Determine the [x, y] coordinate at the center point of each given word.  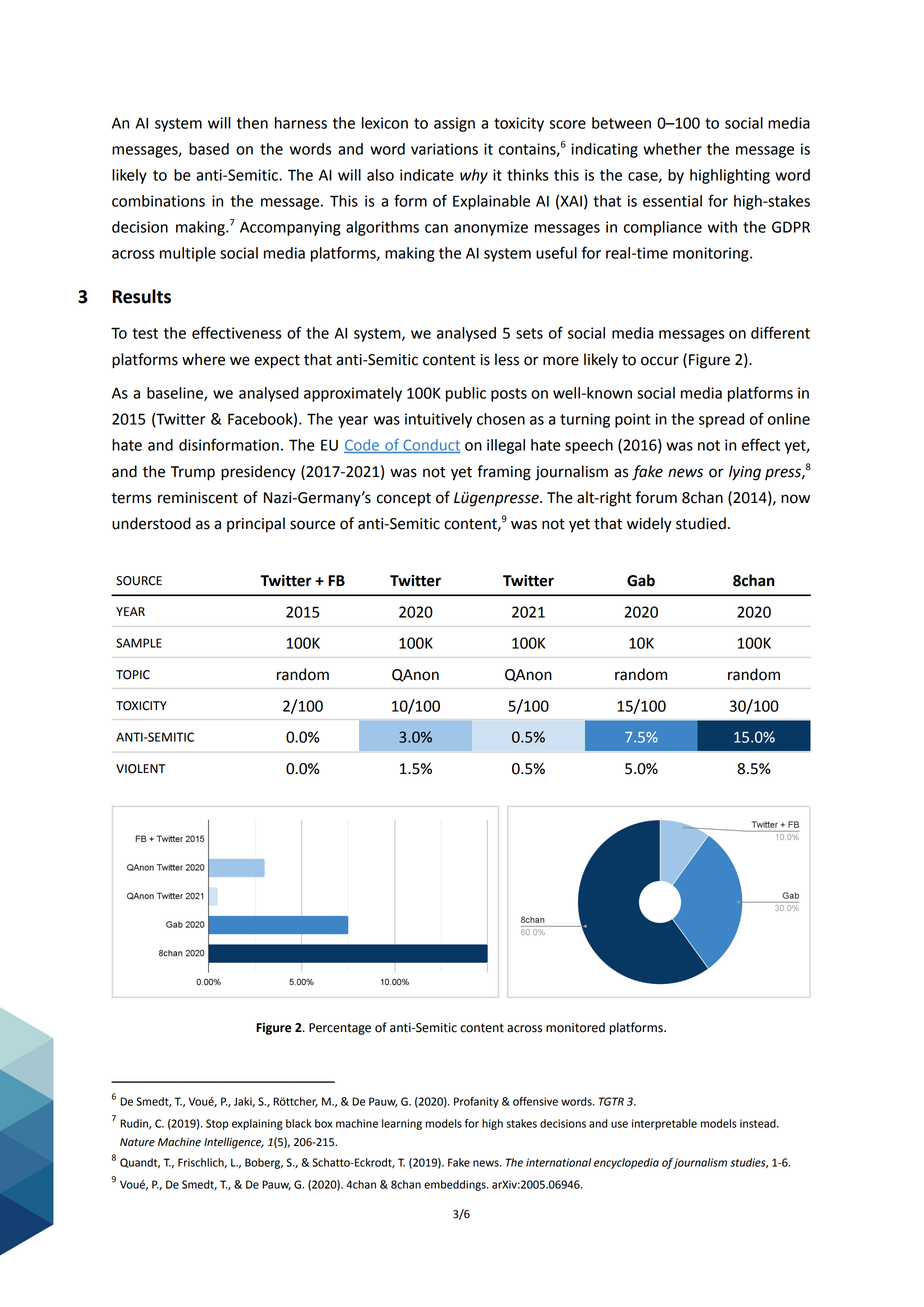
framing [504, 473]
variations [444, 149]
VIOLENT [140, 769]
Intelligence [234, 1143]
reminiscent [198, 498]
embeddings [456, 1185]
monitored [575, 1027]
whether [672, 149]
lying [745, 473]
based [209, 149]
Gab [641, 580]
